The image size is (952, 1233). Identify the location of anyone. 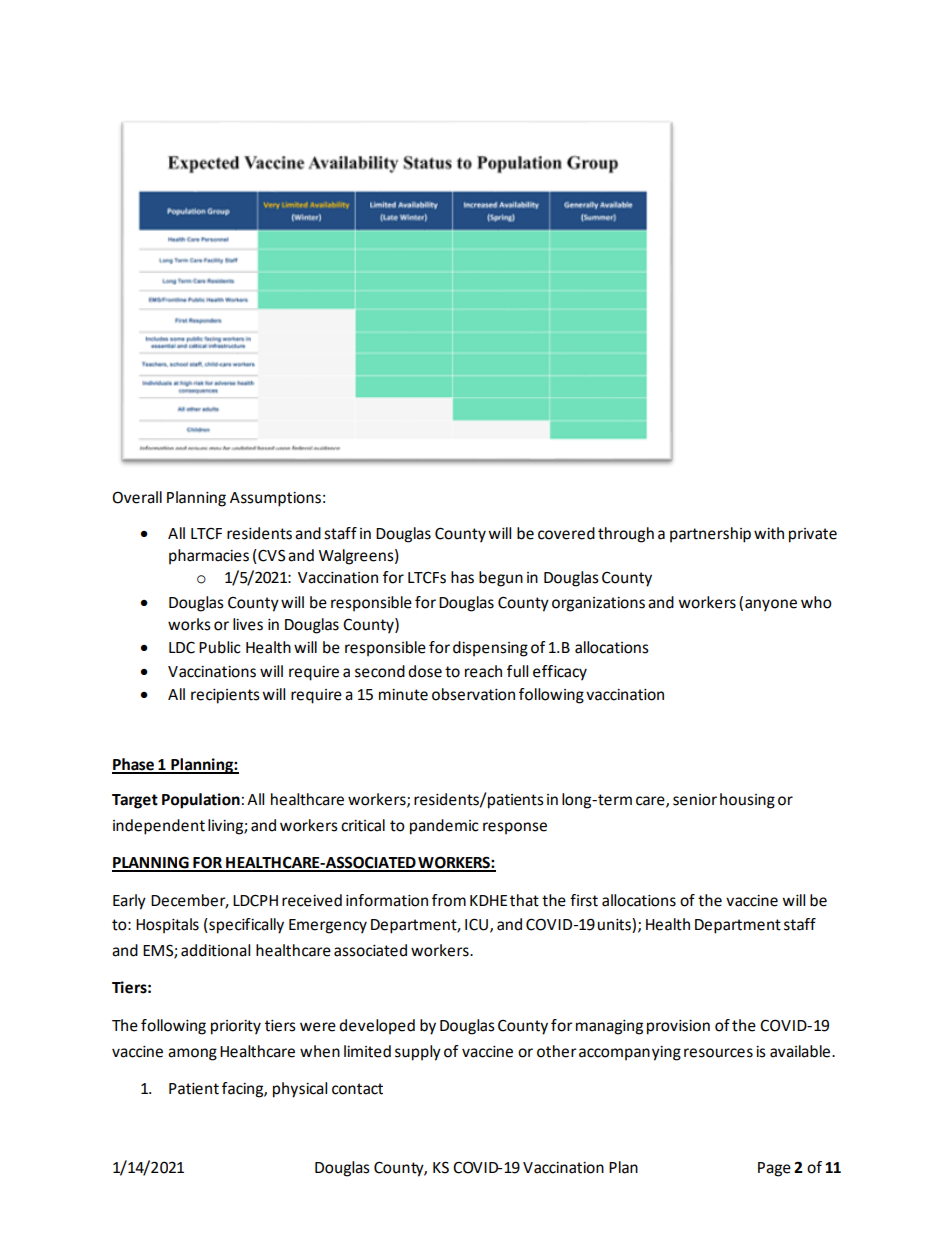
(771, 605).
